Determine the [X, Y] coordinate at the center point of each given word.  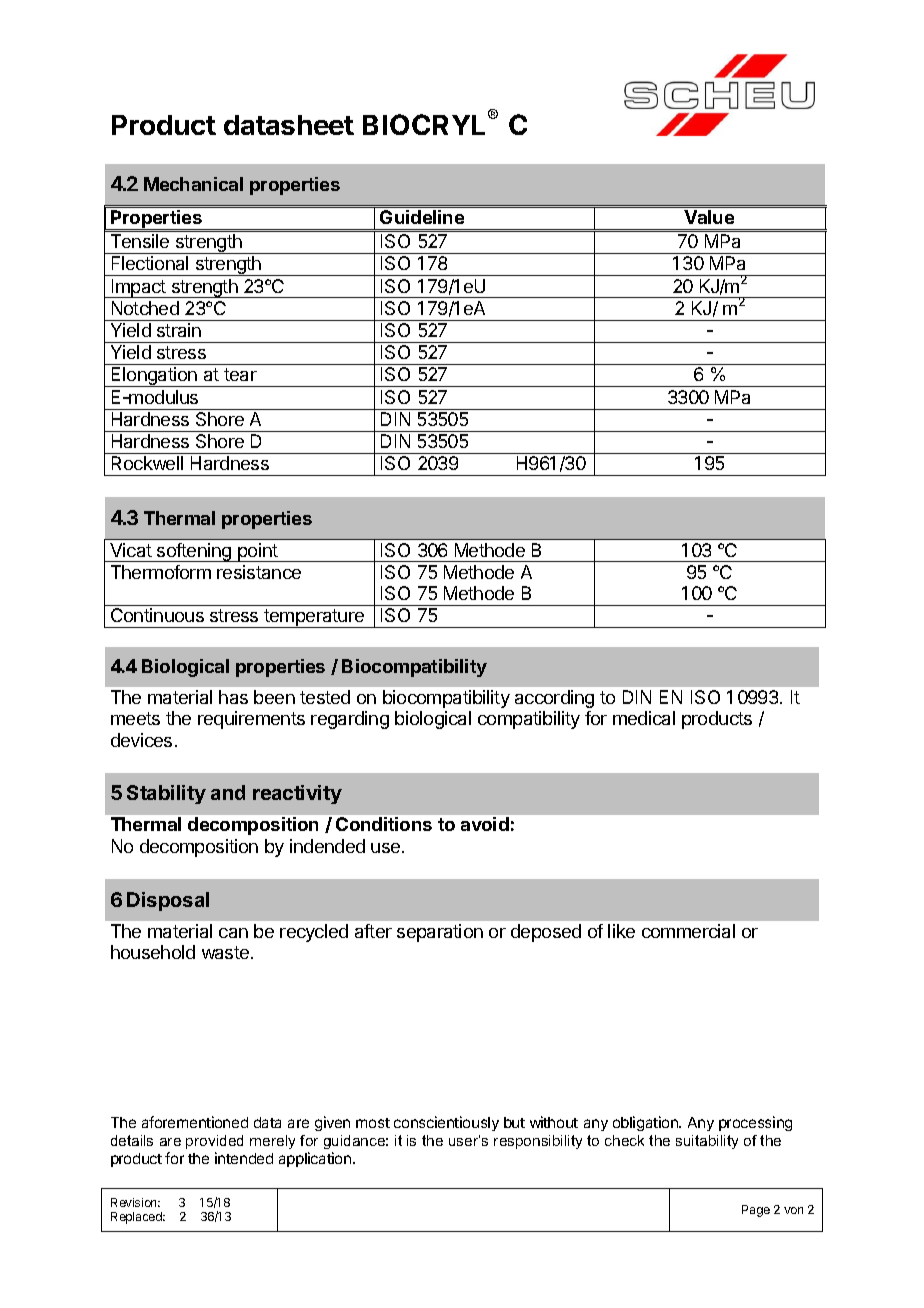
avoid [485, 824]
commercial [688, 931]
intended [244, 1158]
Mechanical [193, 184]
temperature [314, 618]
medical [644, 718]
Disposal [168, 901]
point [258, 552]
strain [179, 330]
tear [240, 374]
